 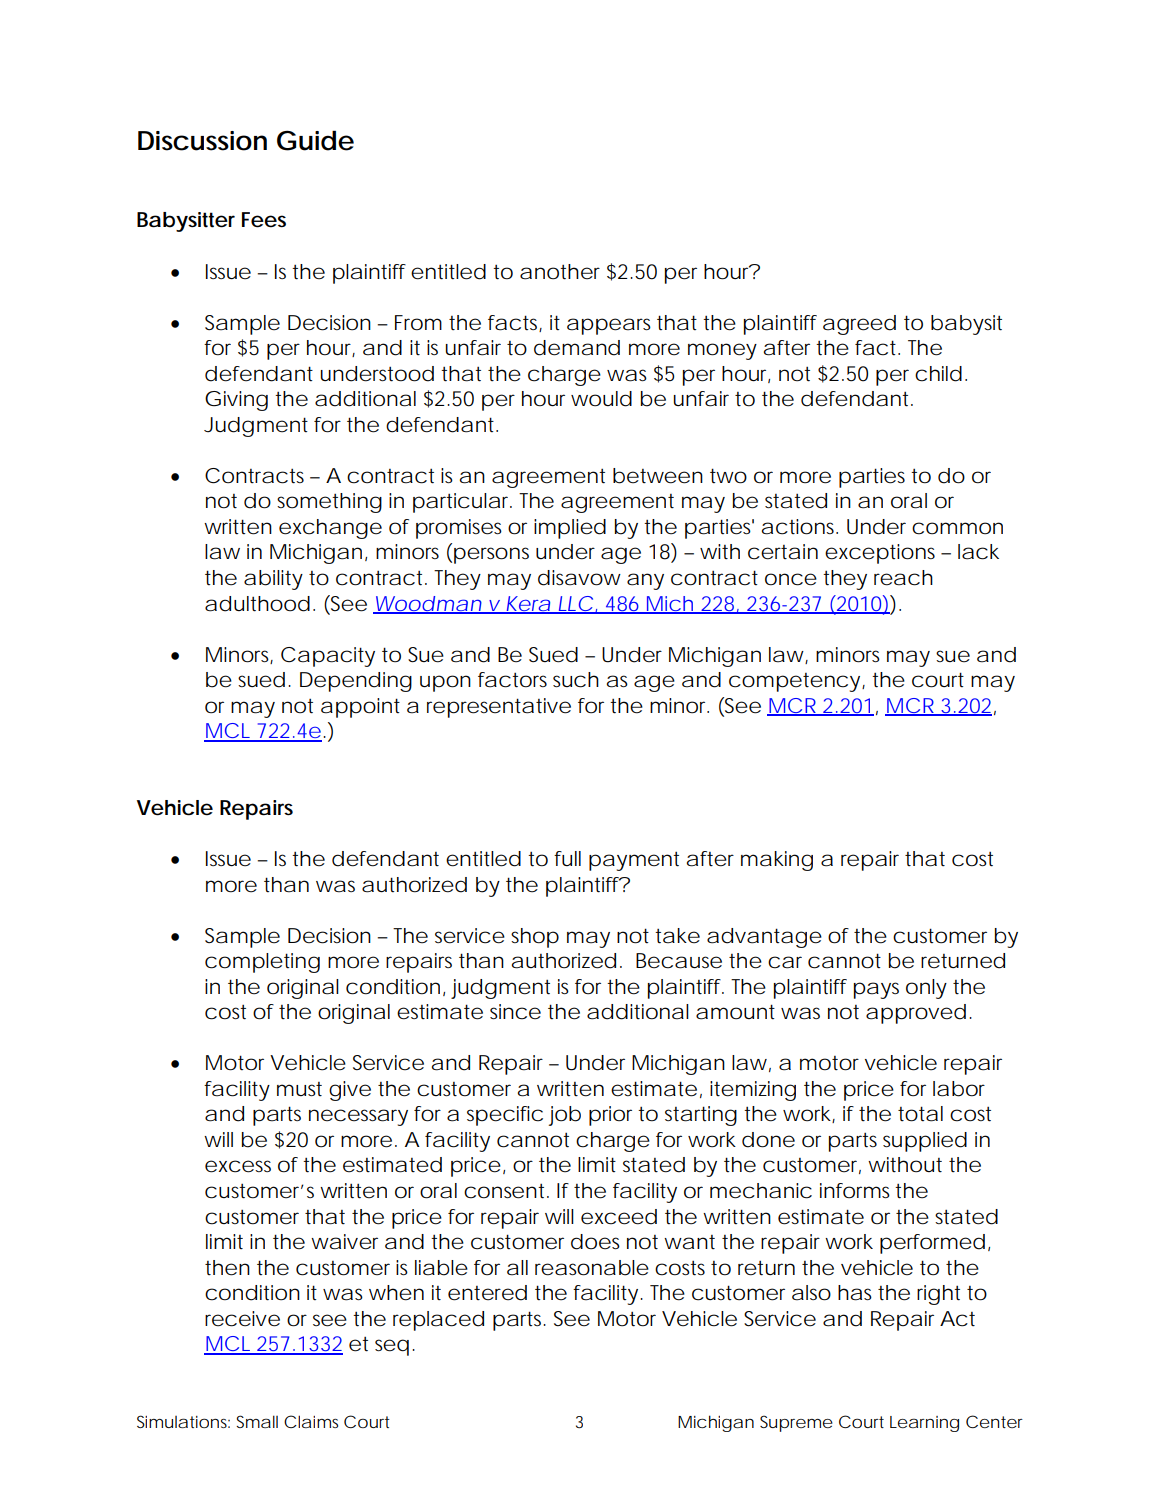 What do you see at coordinates (264, 220) in the screenshot?
I see `Fees` at bounding box center [264, 220].
